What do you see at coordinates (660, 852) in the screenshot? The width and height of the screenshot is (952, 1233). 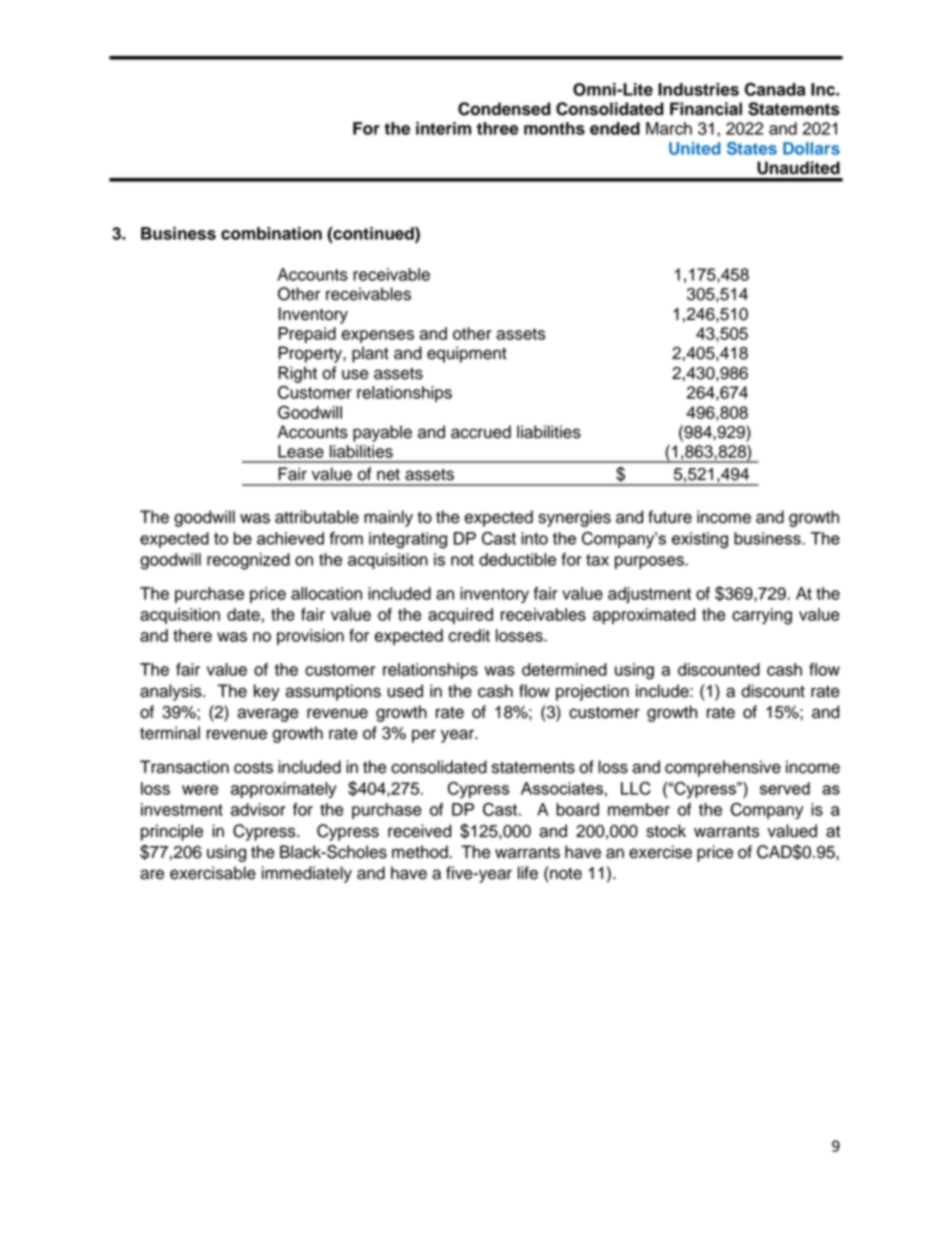 I see `exercise` at bounding box center [660, 852].
